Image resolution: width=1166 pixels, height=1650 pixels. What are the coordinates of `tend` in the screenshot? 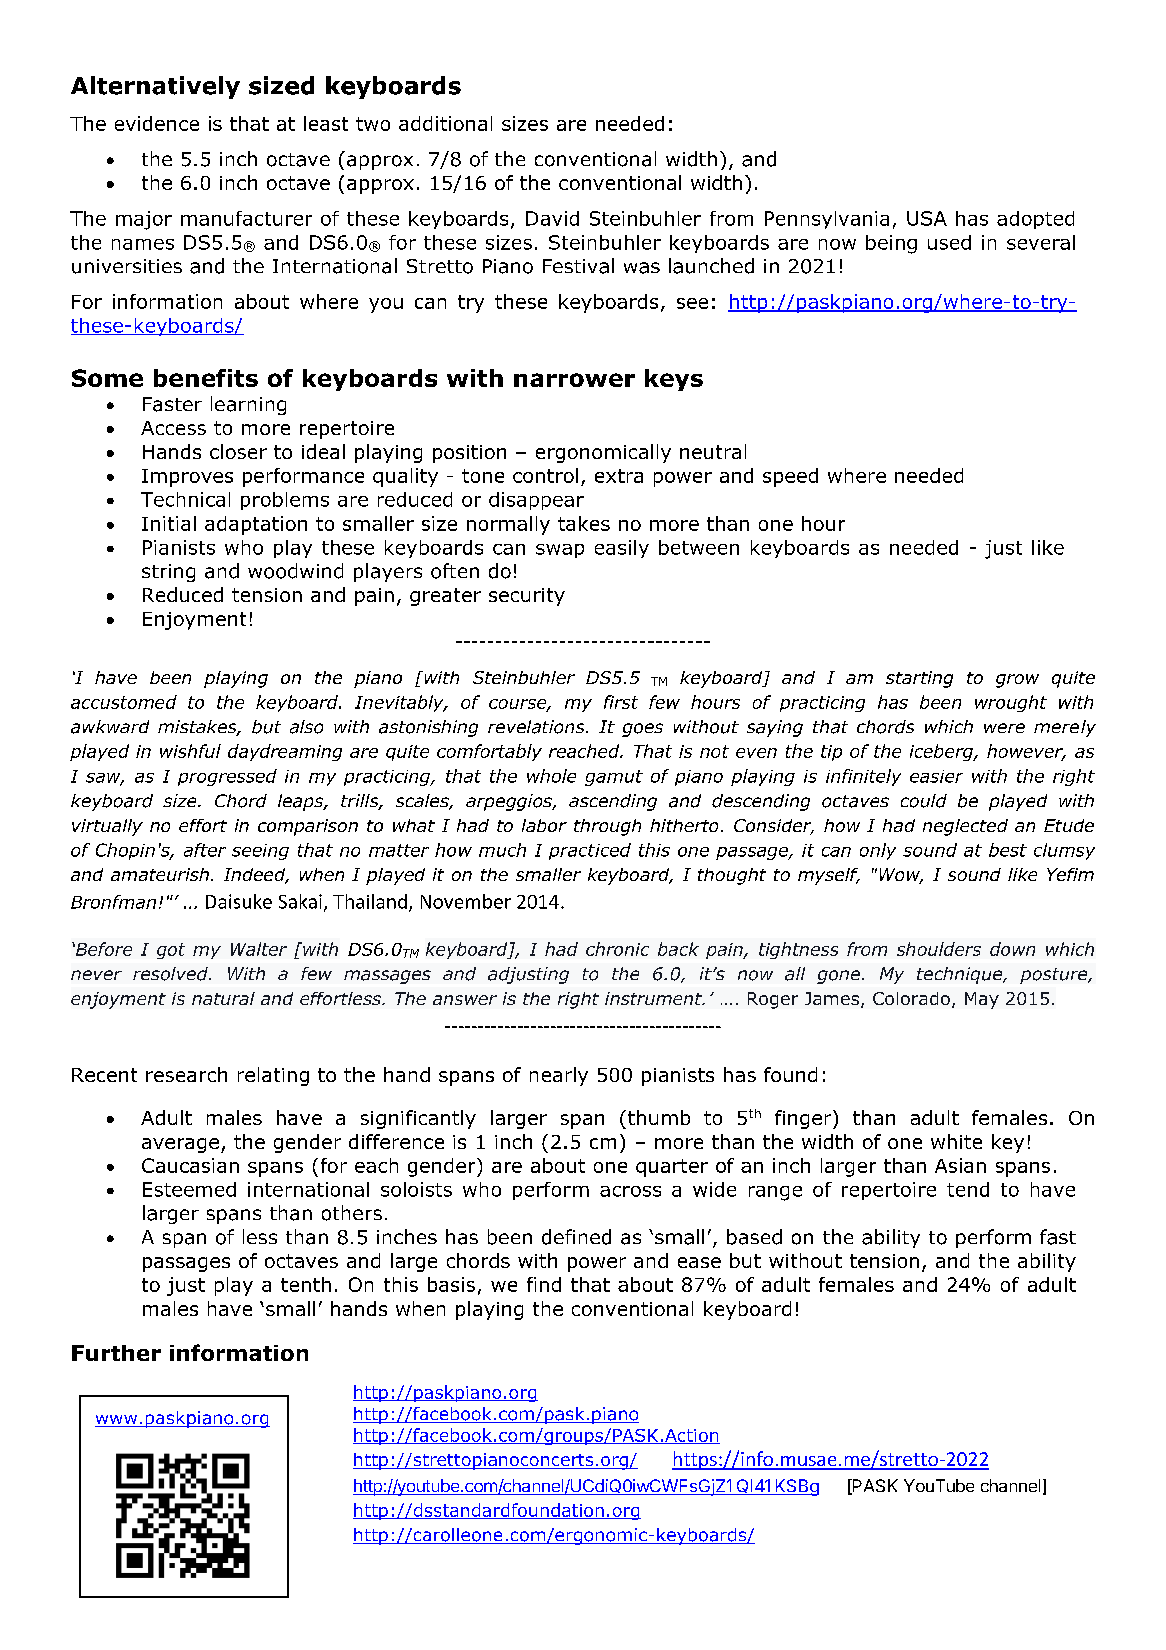 It's located at (968, 1189).
